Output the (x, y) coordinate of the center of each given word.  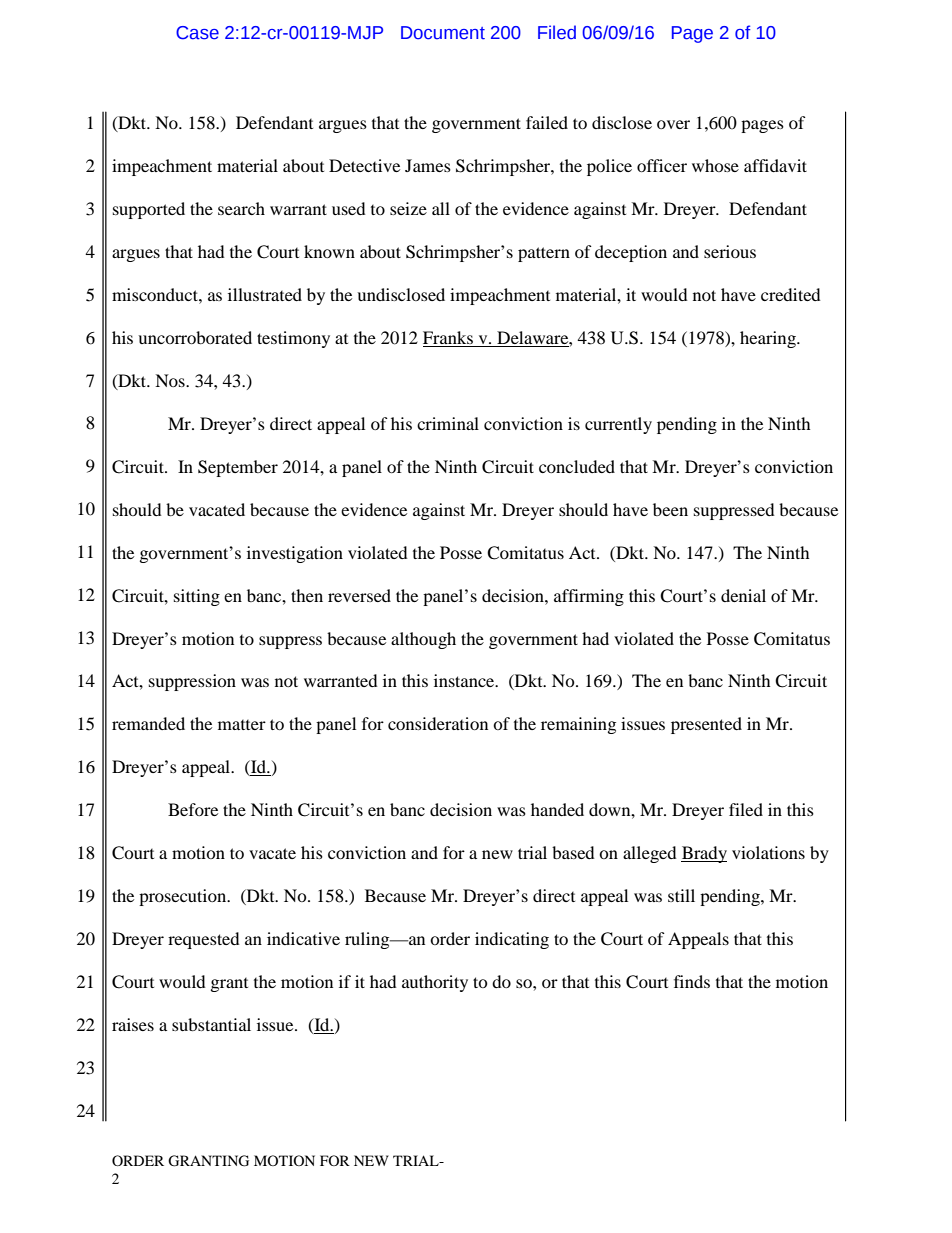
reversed (359, 595)
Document (443, 33)
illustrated (265, 294)
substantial (211, 1024)
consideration (438, 723)
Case (197, 33)
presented (706, 725)
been (670, 509)
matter (242, 725)
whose (715, 165)
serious (730, 251)
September (238, 468)
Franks (448, 337)
